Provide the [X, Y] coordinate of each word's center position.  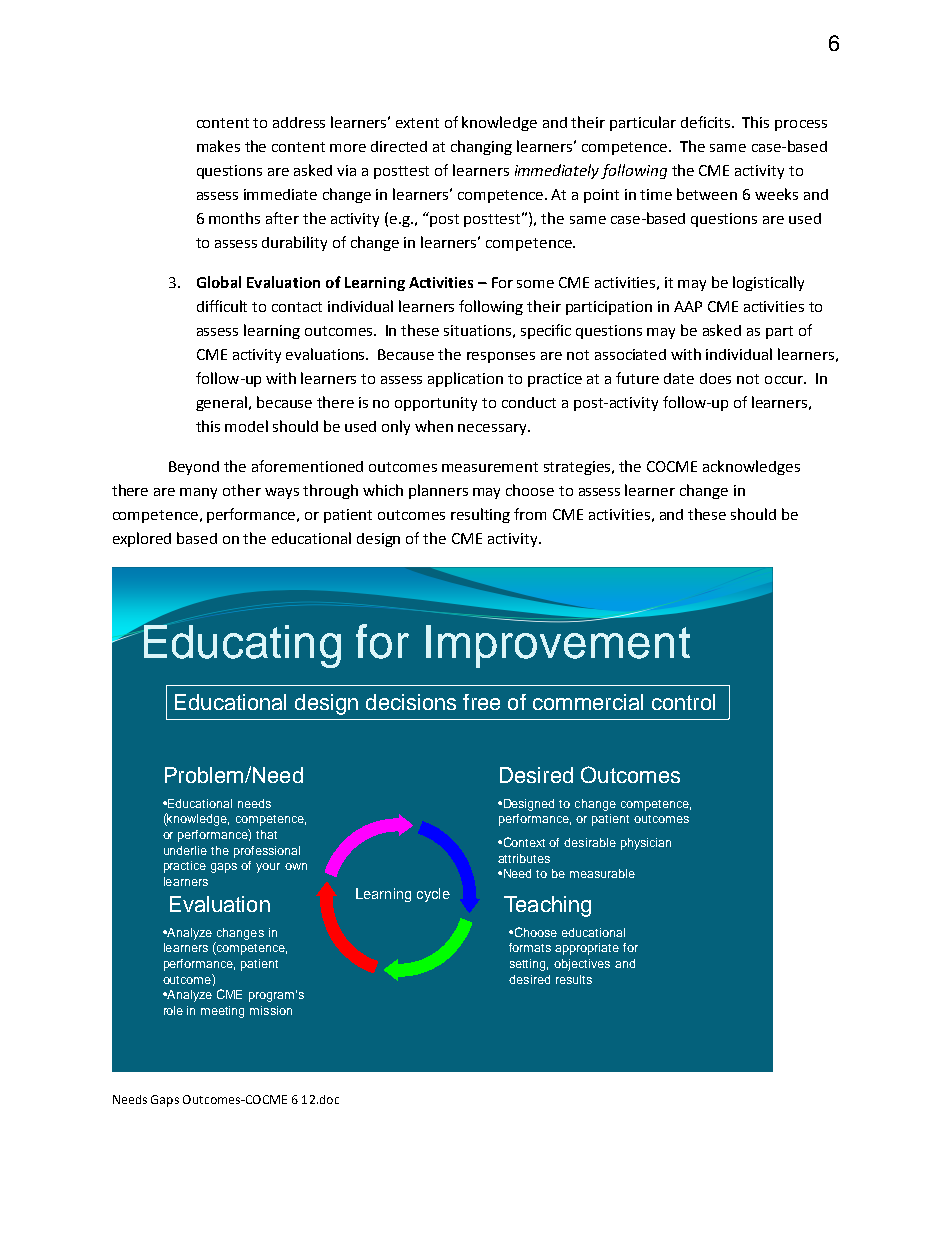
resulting [480, 515]
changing [481, 147]
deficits [705, 122]
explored [142, 539]
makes [218, 146]
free [481, 702]
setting [529, 965]
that [266, 834]
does [715, 378]
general [221, 403]
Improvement [558, 645]
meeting [222, 1012]
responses [501, 357]
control [683, 702]
